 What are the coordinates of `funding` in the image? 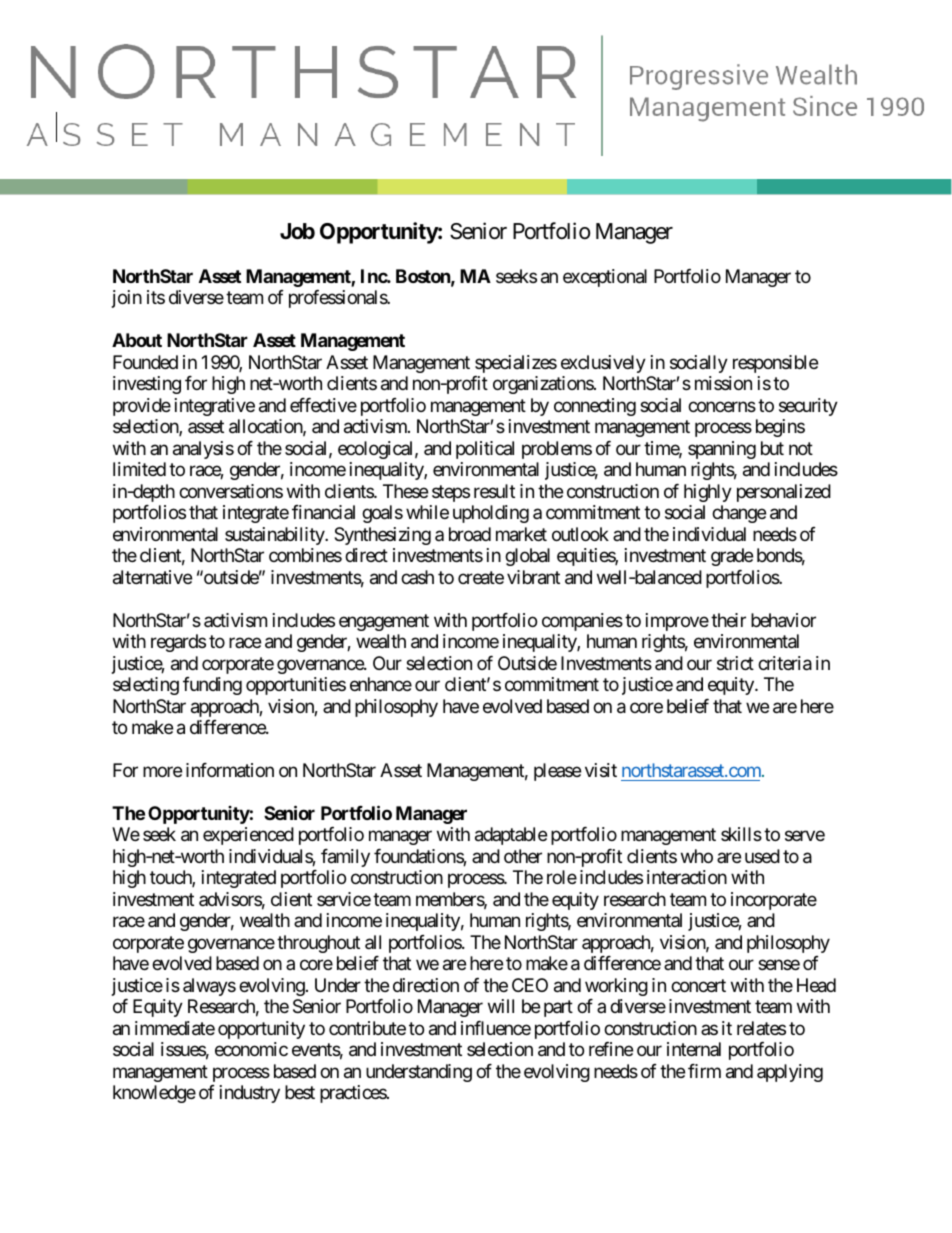 It's located at (212, 686).
